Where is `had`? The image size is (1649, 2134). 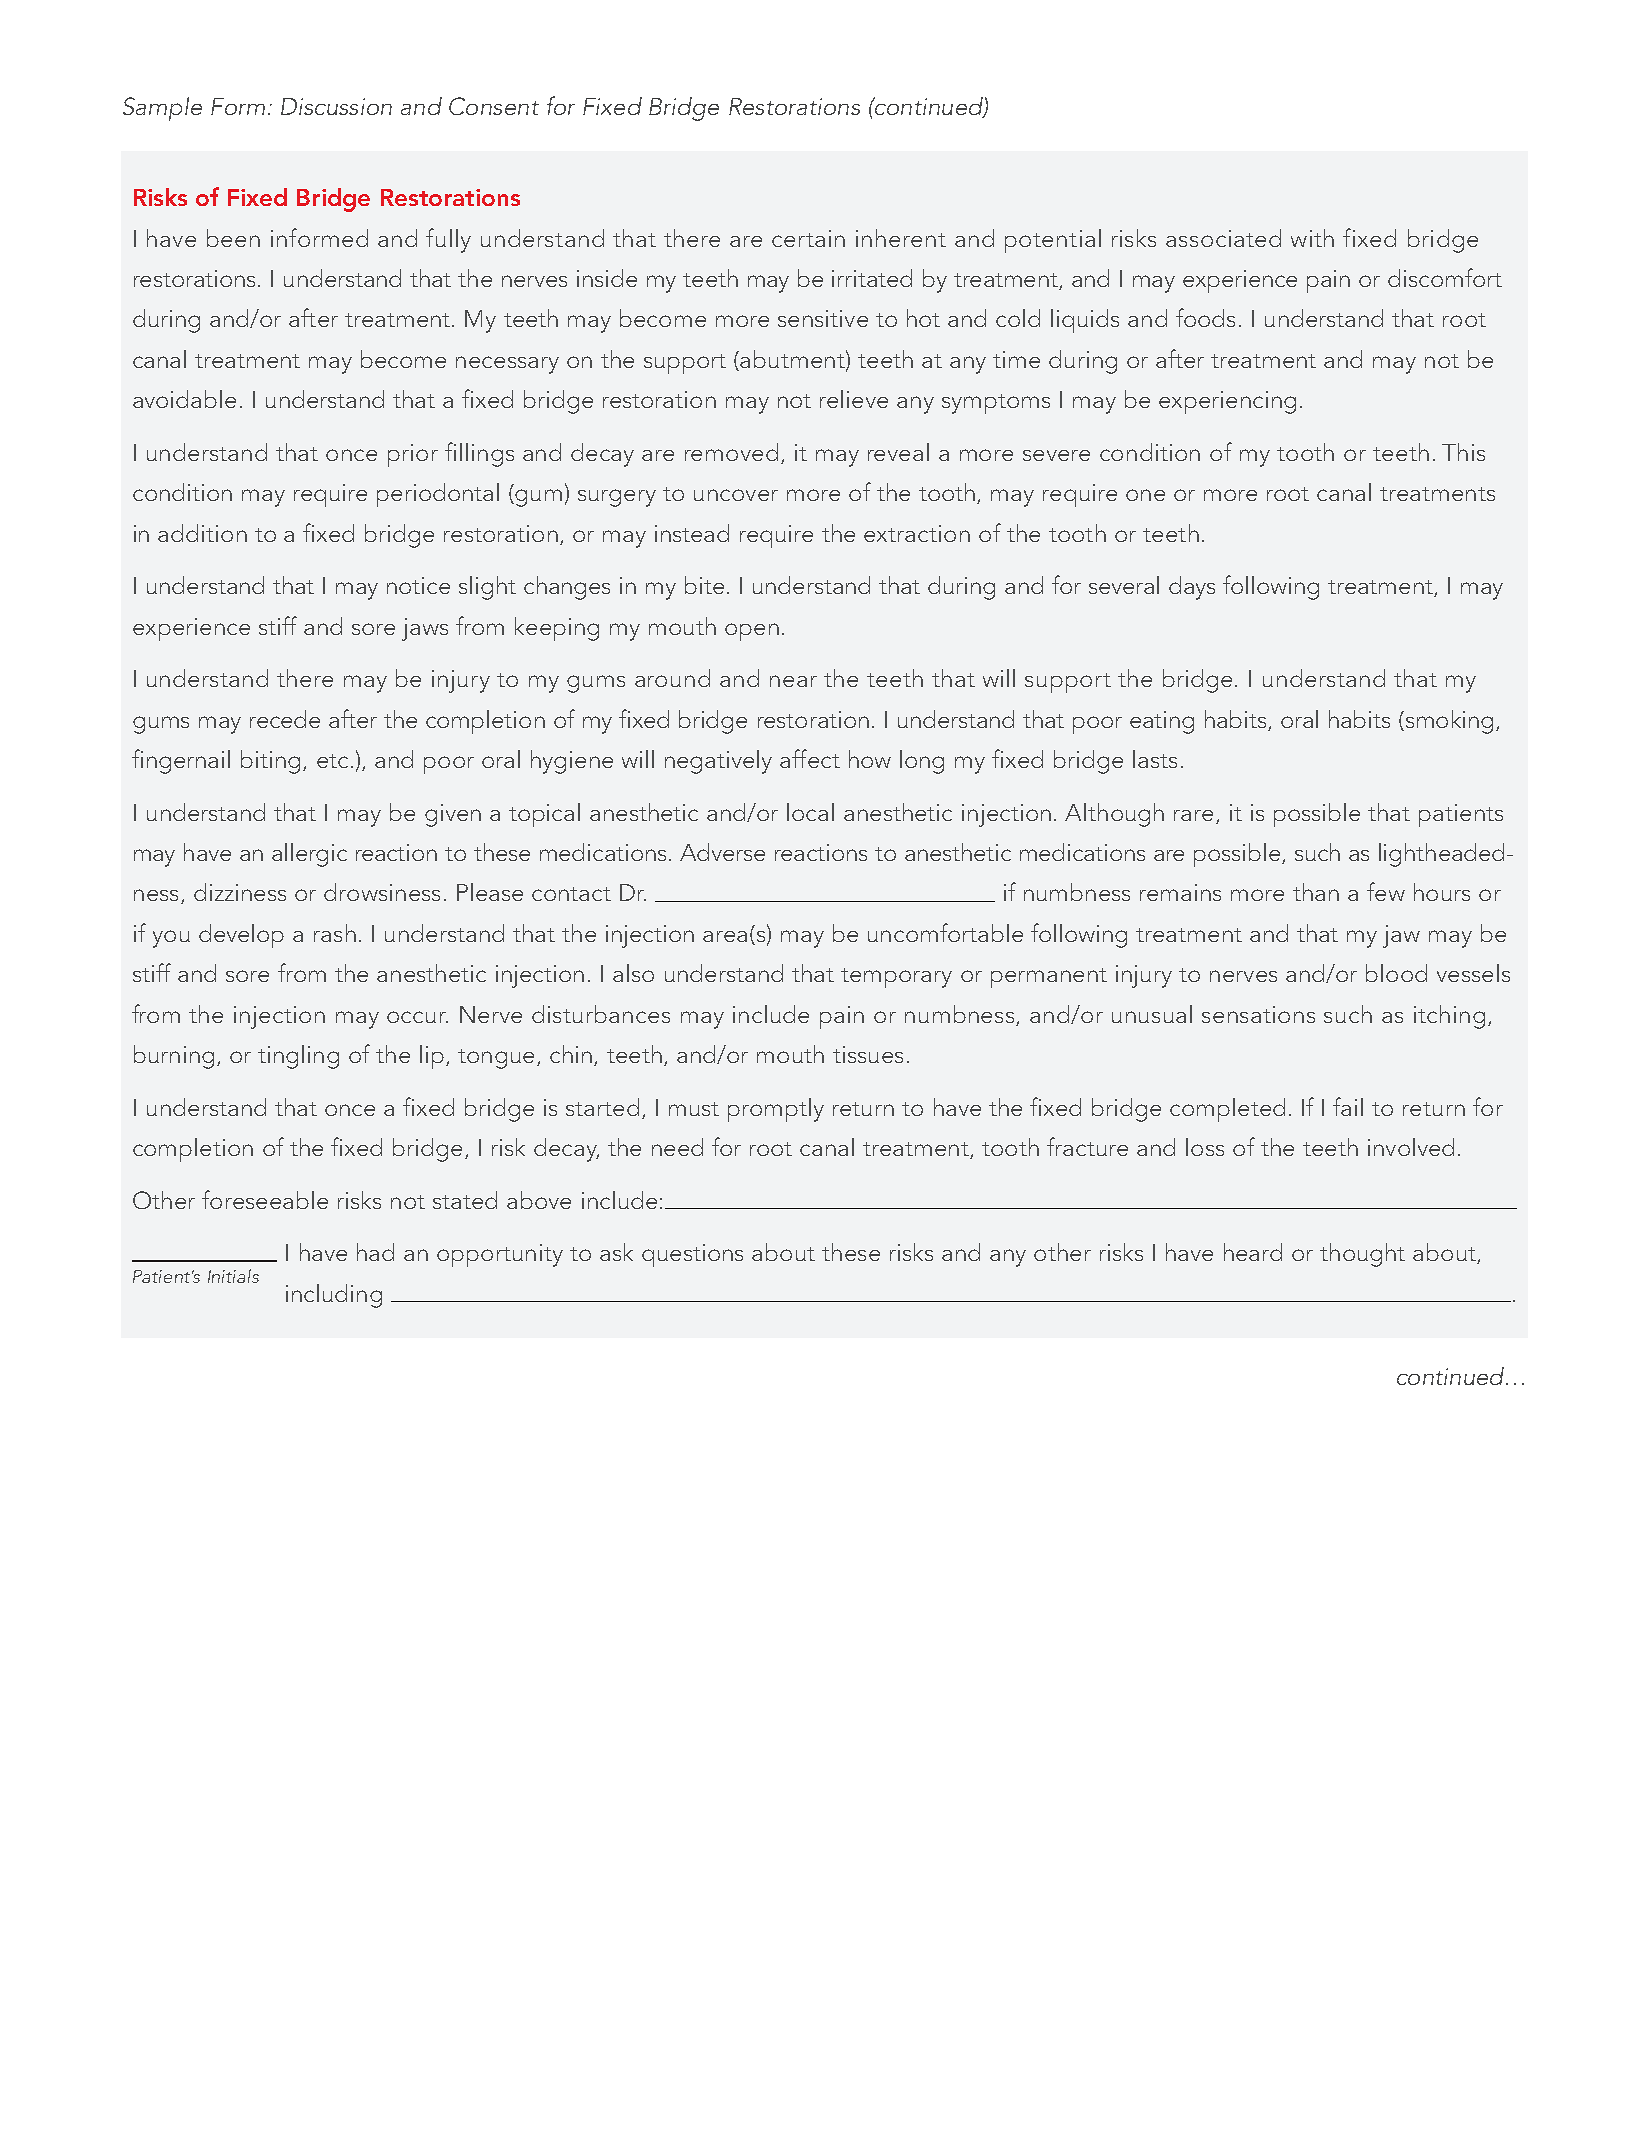
had is located at coordinates (375, 1252).
